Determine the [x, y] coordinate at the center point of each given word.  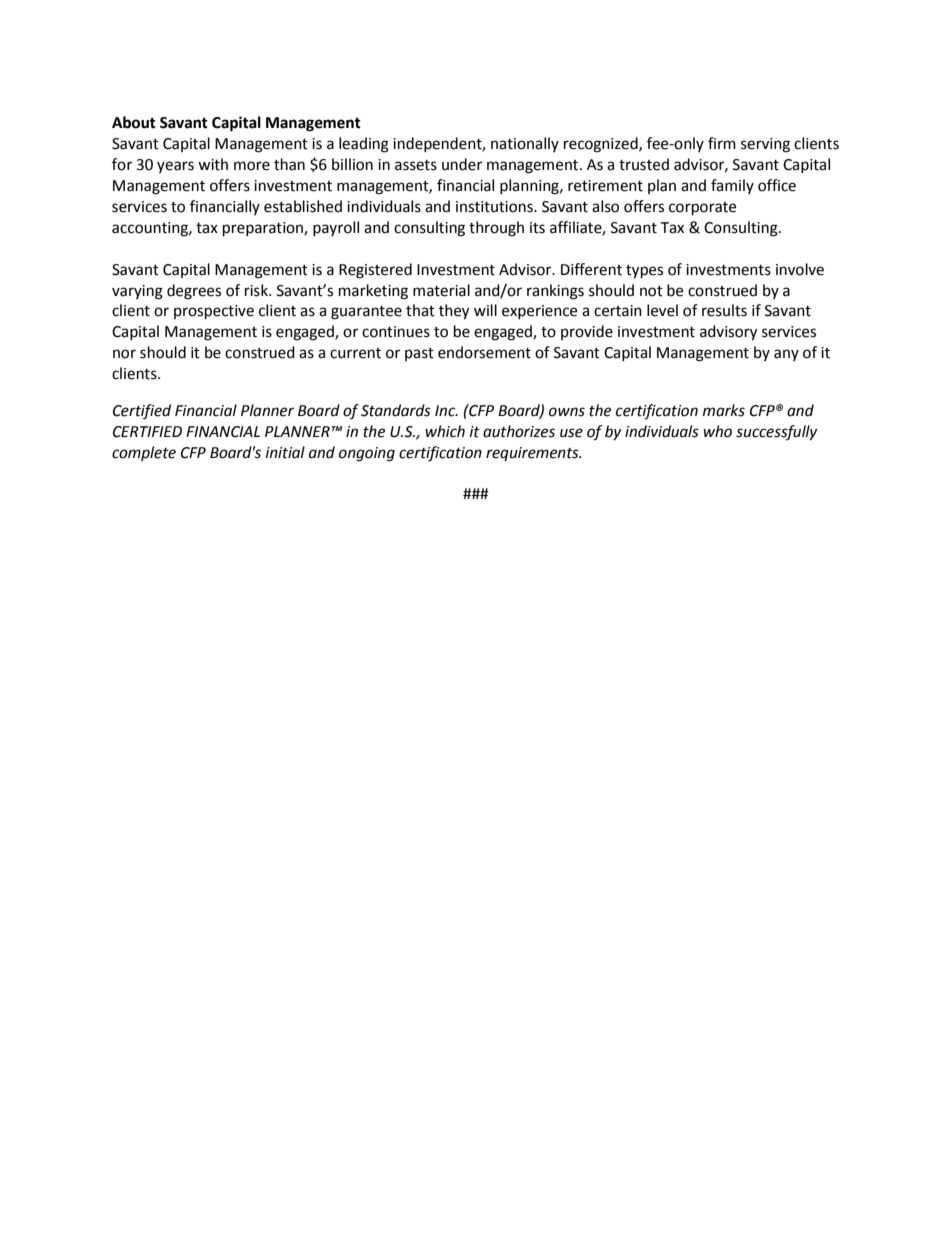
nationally [525, 144]
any [786, 355]
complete [144, 453]
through [496, 229]
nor [124, 354]
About [134, 122]
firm [722, 143]
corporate [702, 209]
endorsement [484, 352]
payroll [336, 228]
